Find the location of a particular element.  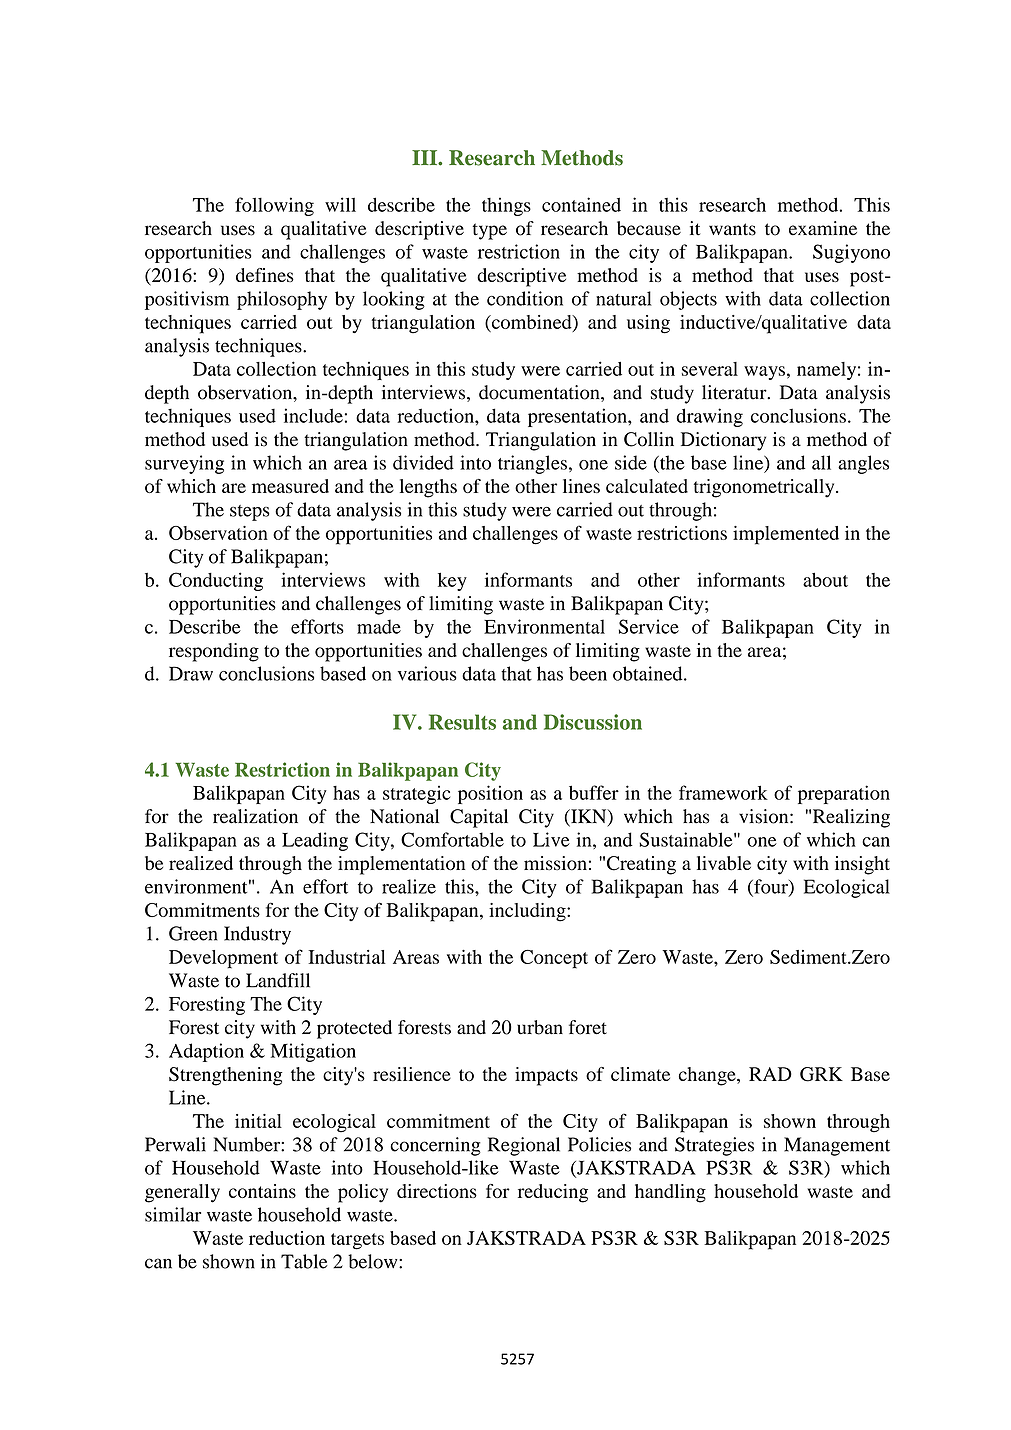

responding is located at coordinates (214, 652).
